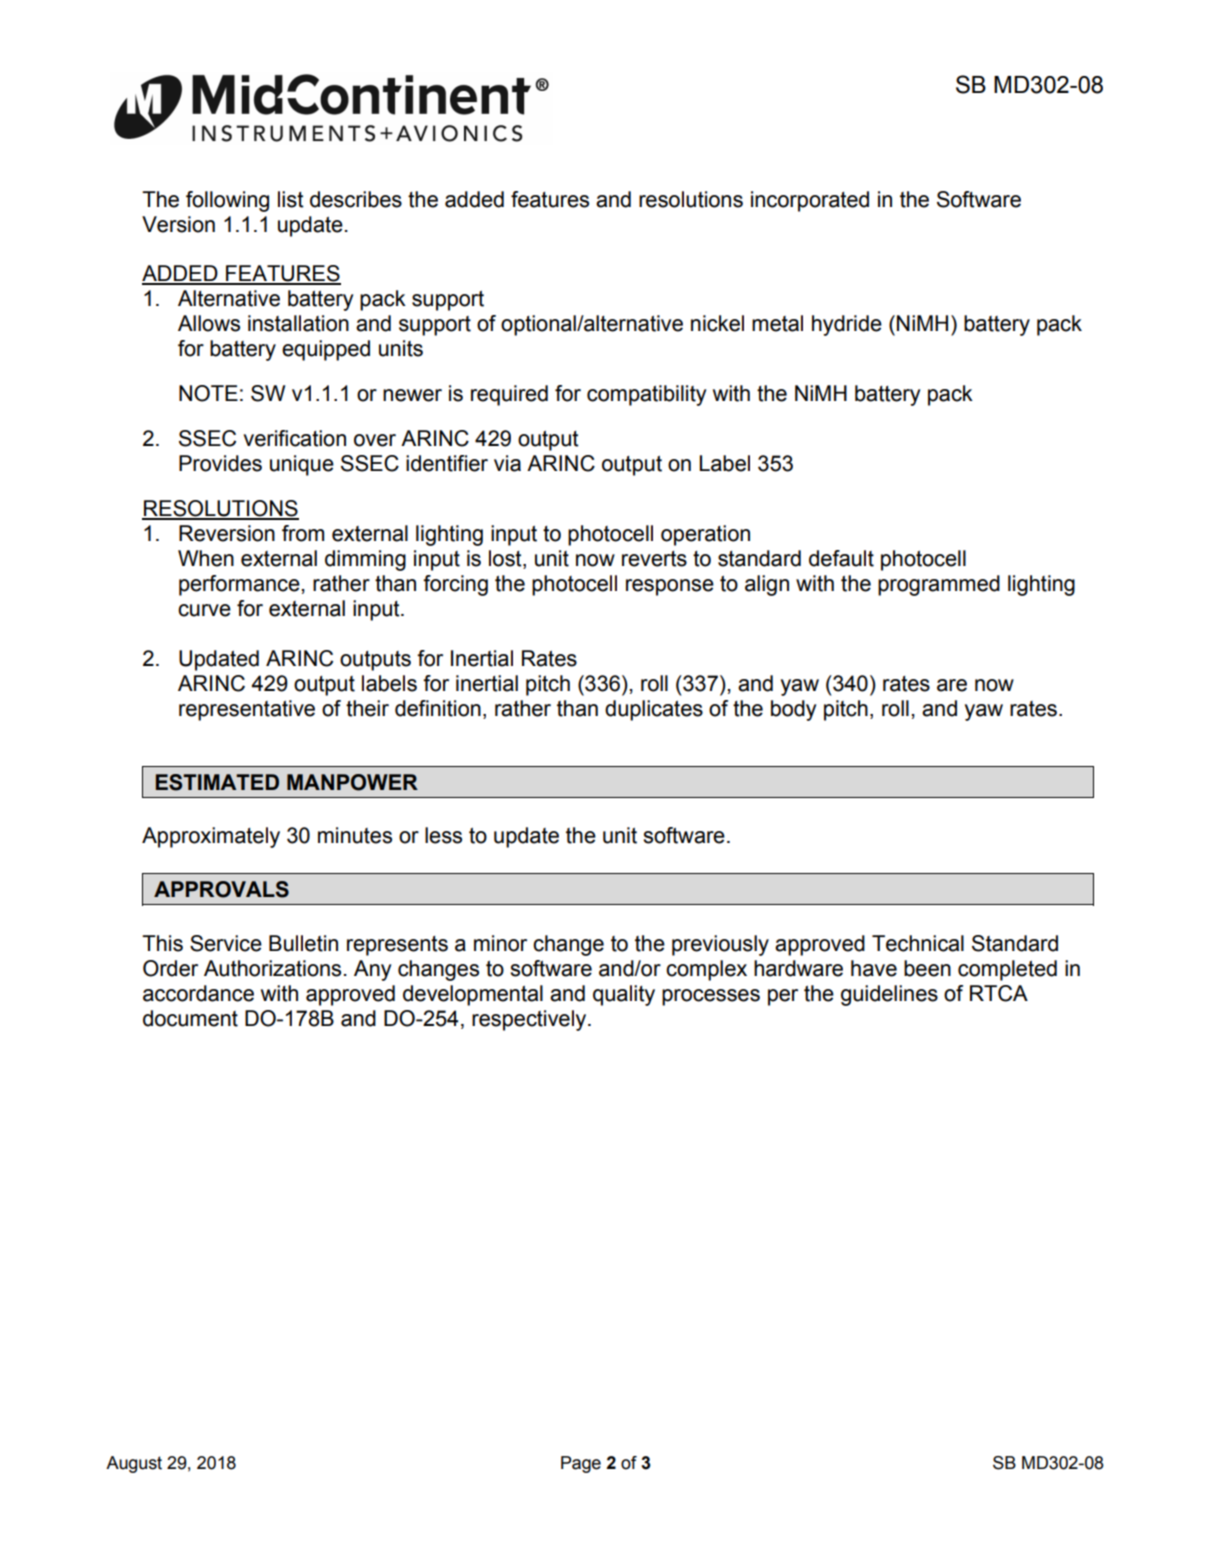 Image resolution: width=1211 pixels, height=1568 pixels. I want to click on following, so click(227, 201).
